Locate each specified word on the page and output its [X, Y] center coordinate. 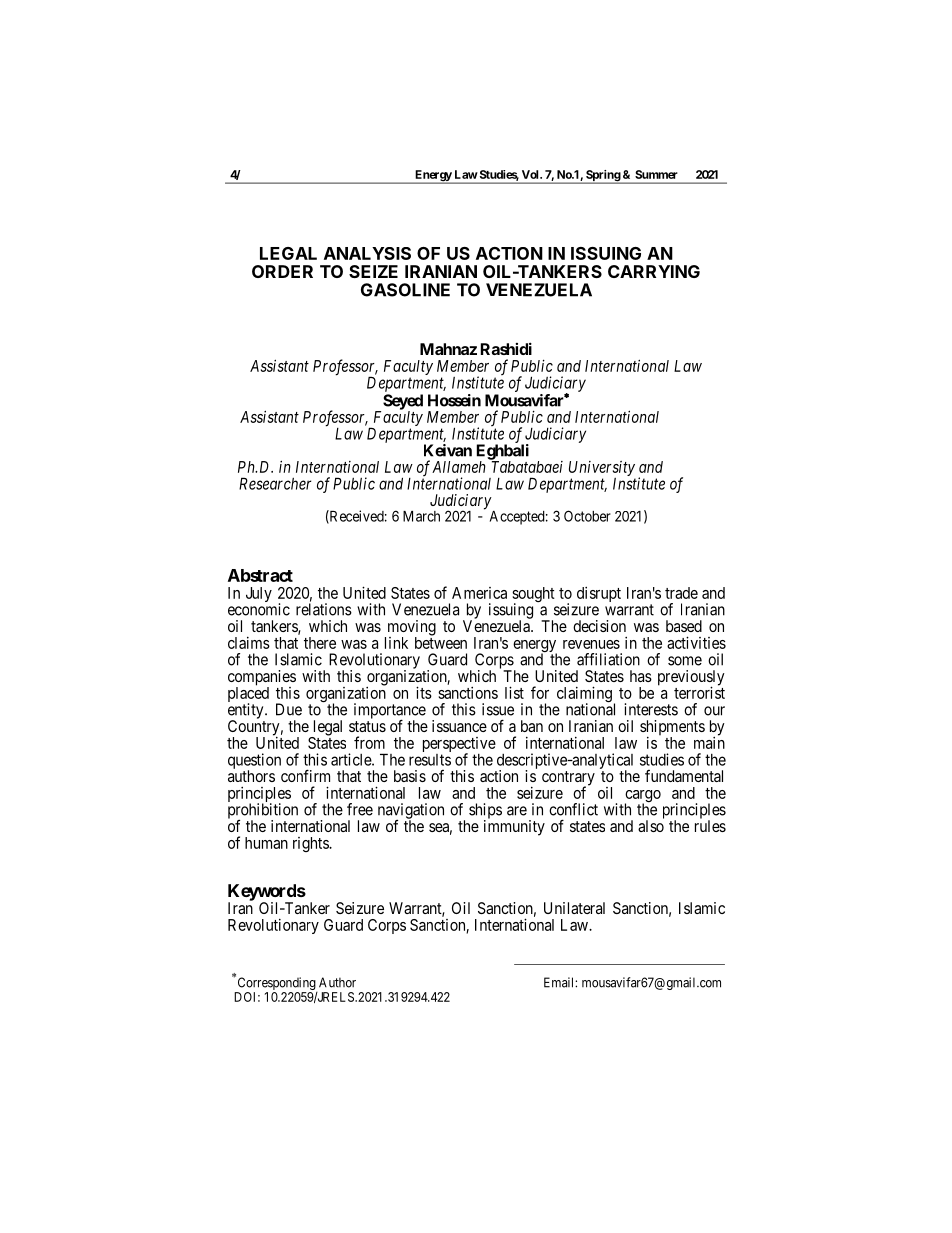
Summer [656, 174]
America [479, 593]
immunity [514, 828]
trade [681, 593]
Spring [603, 177]
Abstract [260, 575]
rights [311, 844]
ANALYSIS [367, 253]
